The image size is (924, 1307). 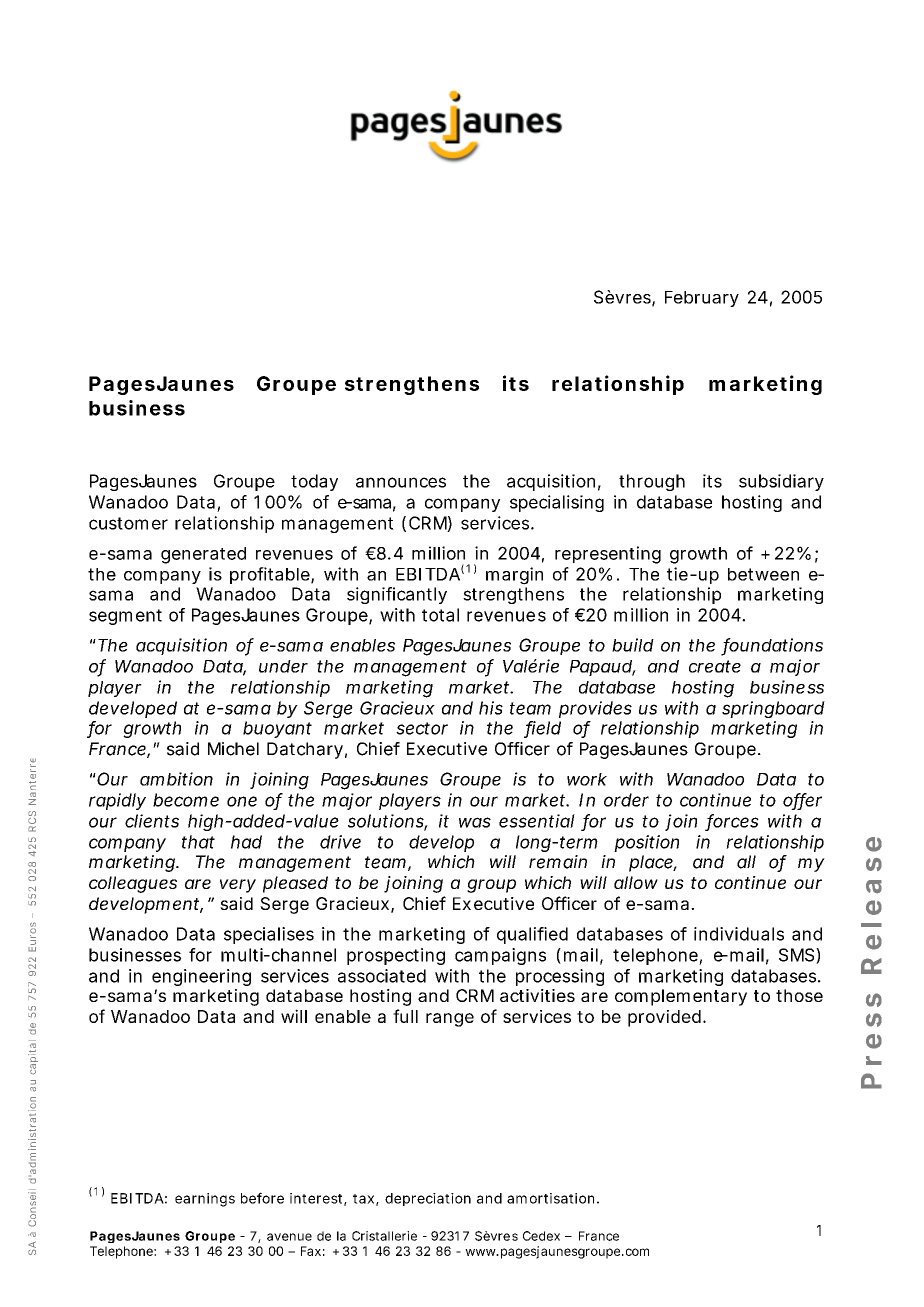 What do you see at coordinates (125, 617) in the page?
I see `segment` at bounding box center [125, 617].
